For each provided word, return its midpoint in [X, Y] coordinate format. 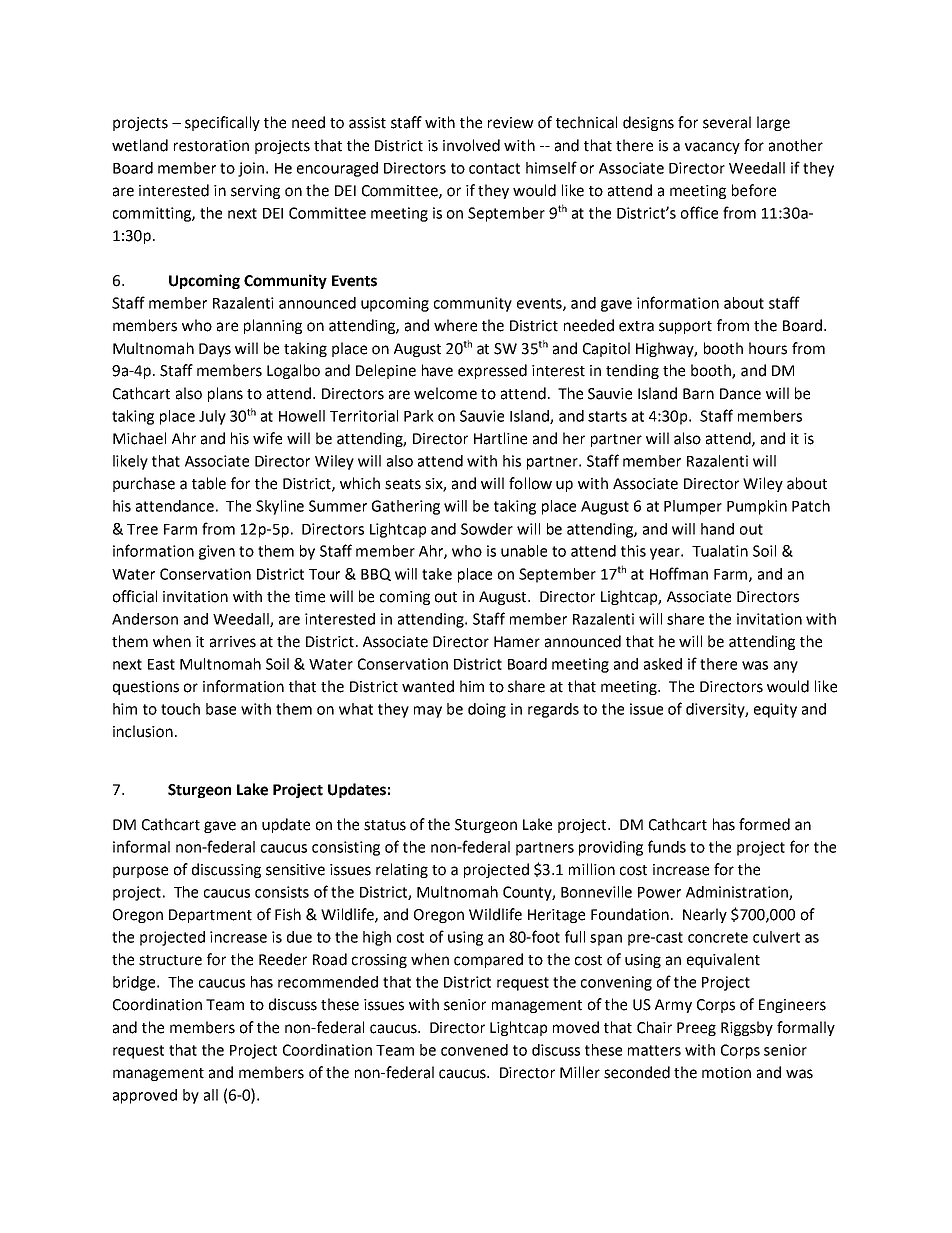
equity [775, 710]
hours [768, 348]
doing [487, 710]
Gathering [406, 507]
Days [215, 350]
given [217, 552]
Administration [738, 893]
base [221, 709]
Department [210, 916]
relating [402, 870]
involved [471, 145]
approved [145, 1096]
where [455, 325]
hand [717, 529]
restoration [211, 146]
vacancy [712, 148]
